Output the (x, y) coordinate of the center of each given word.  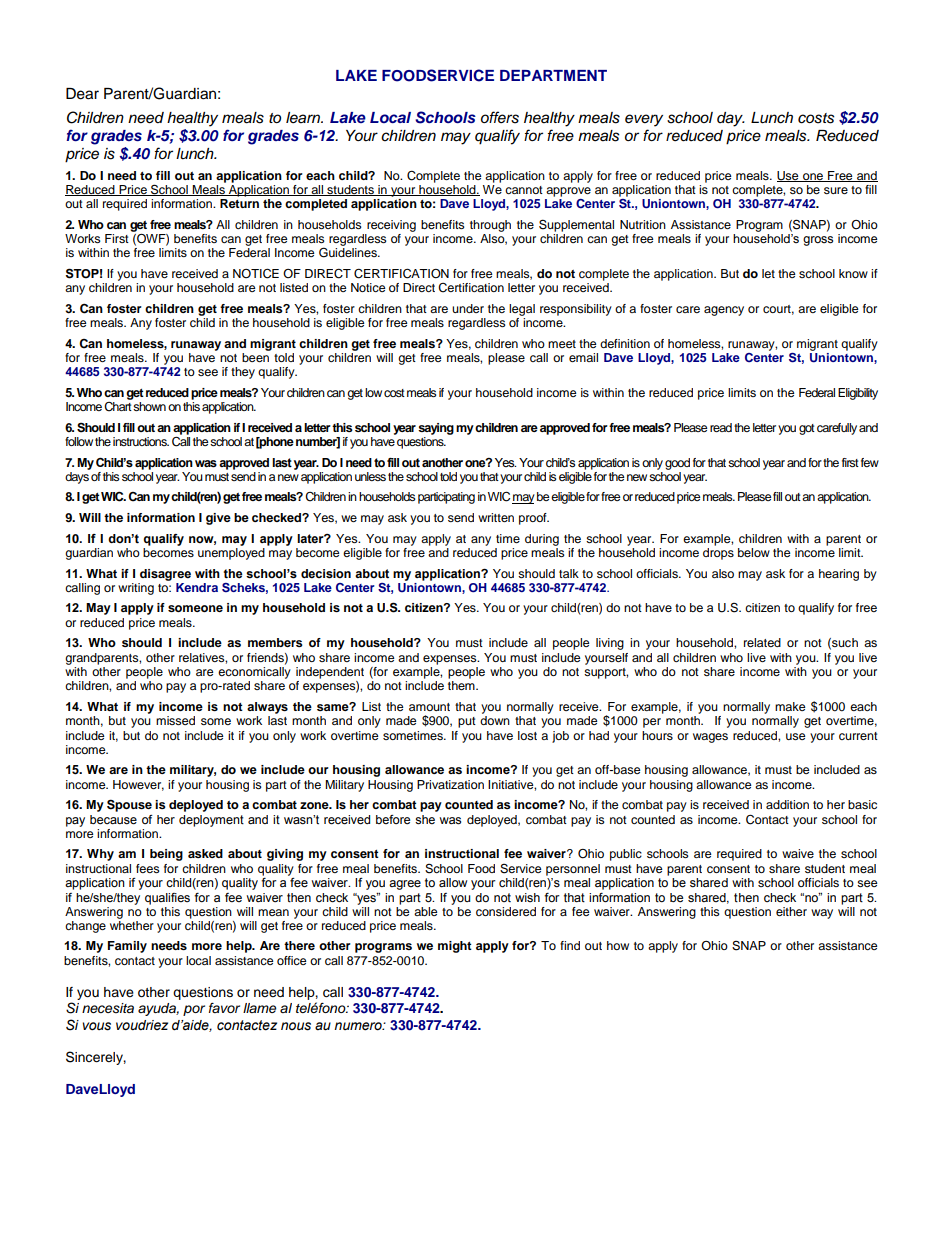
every (644, 120)
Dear (82, 94)
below (754, 552)
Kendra (197, 587)
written (496, 517)
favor (224, 1008)
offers (500, 117)
